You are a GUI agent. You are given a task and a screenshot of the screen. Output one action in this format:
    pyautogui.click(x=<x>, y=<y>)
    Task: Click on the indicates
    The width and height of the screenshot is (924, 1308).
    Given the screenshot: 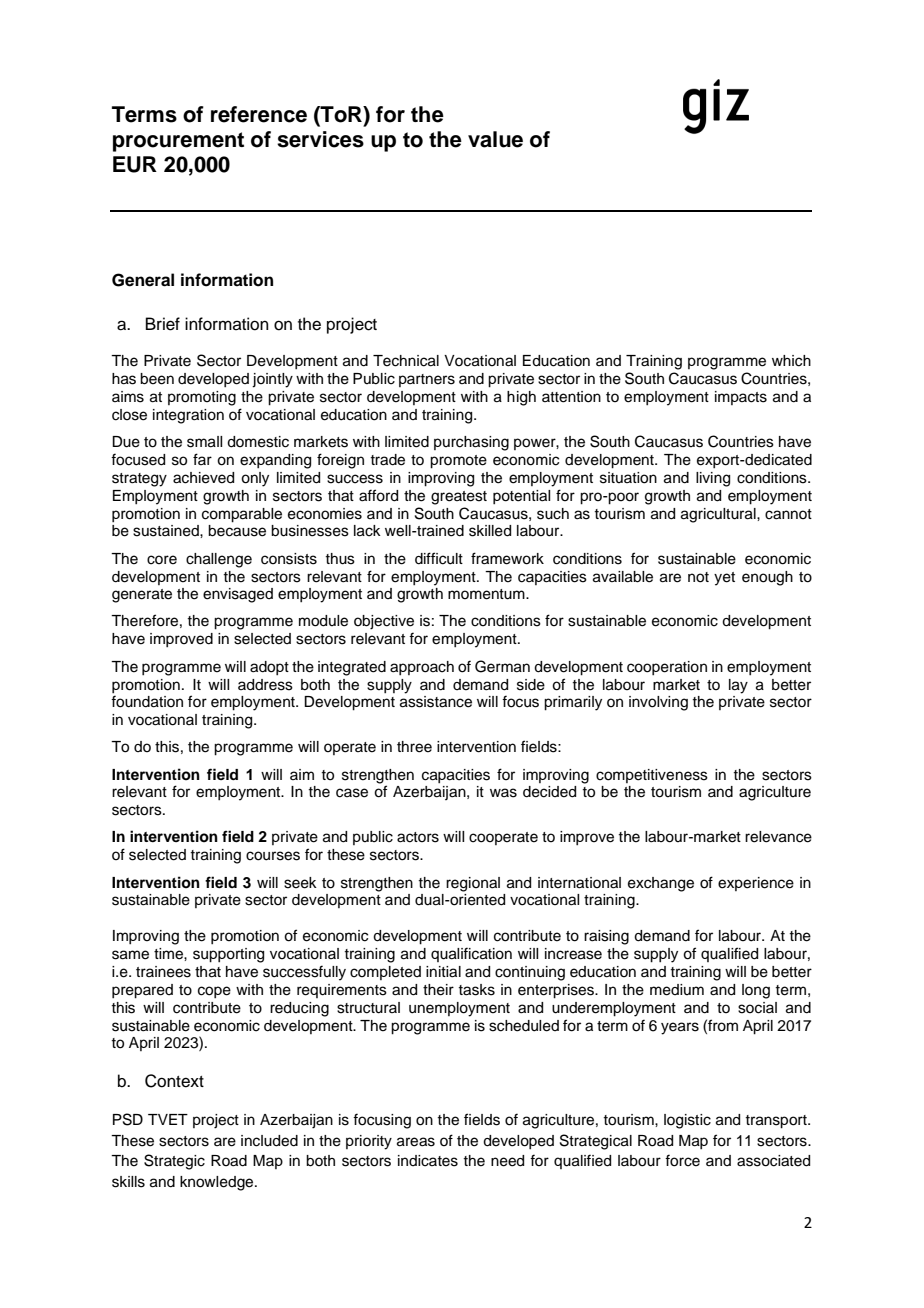 What is the action you would take?
    pyautogui.click(x=428, y=1161)
